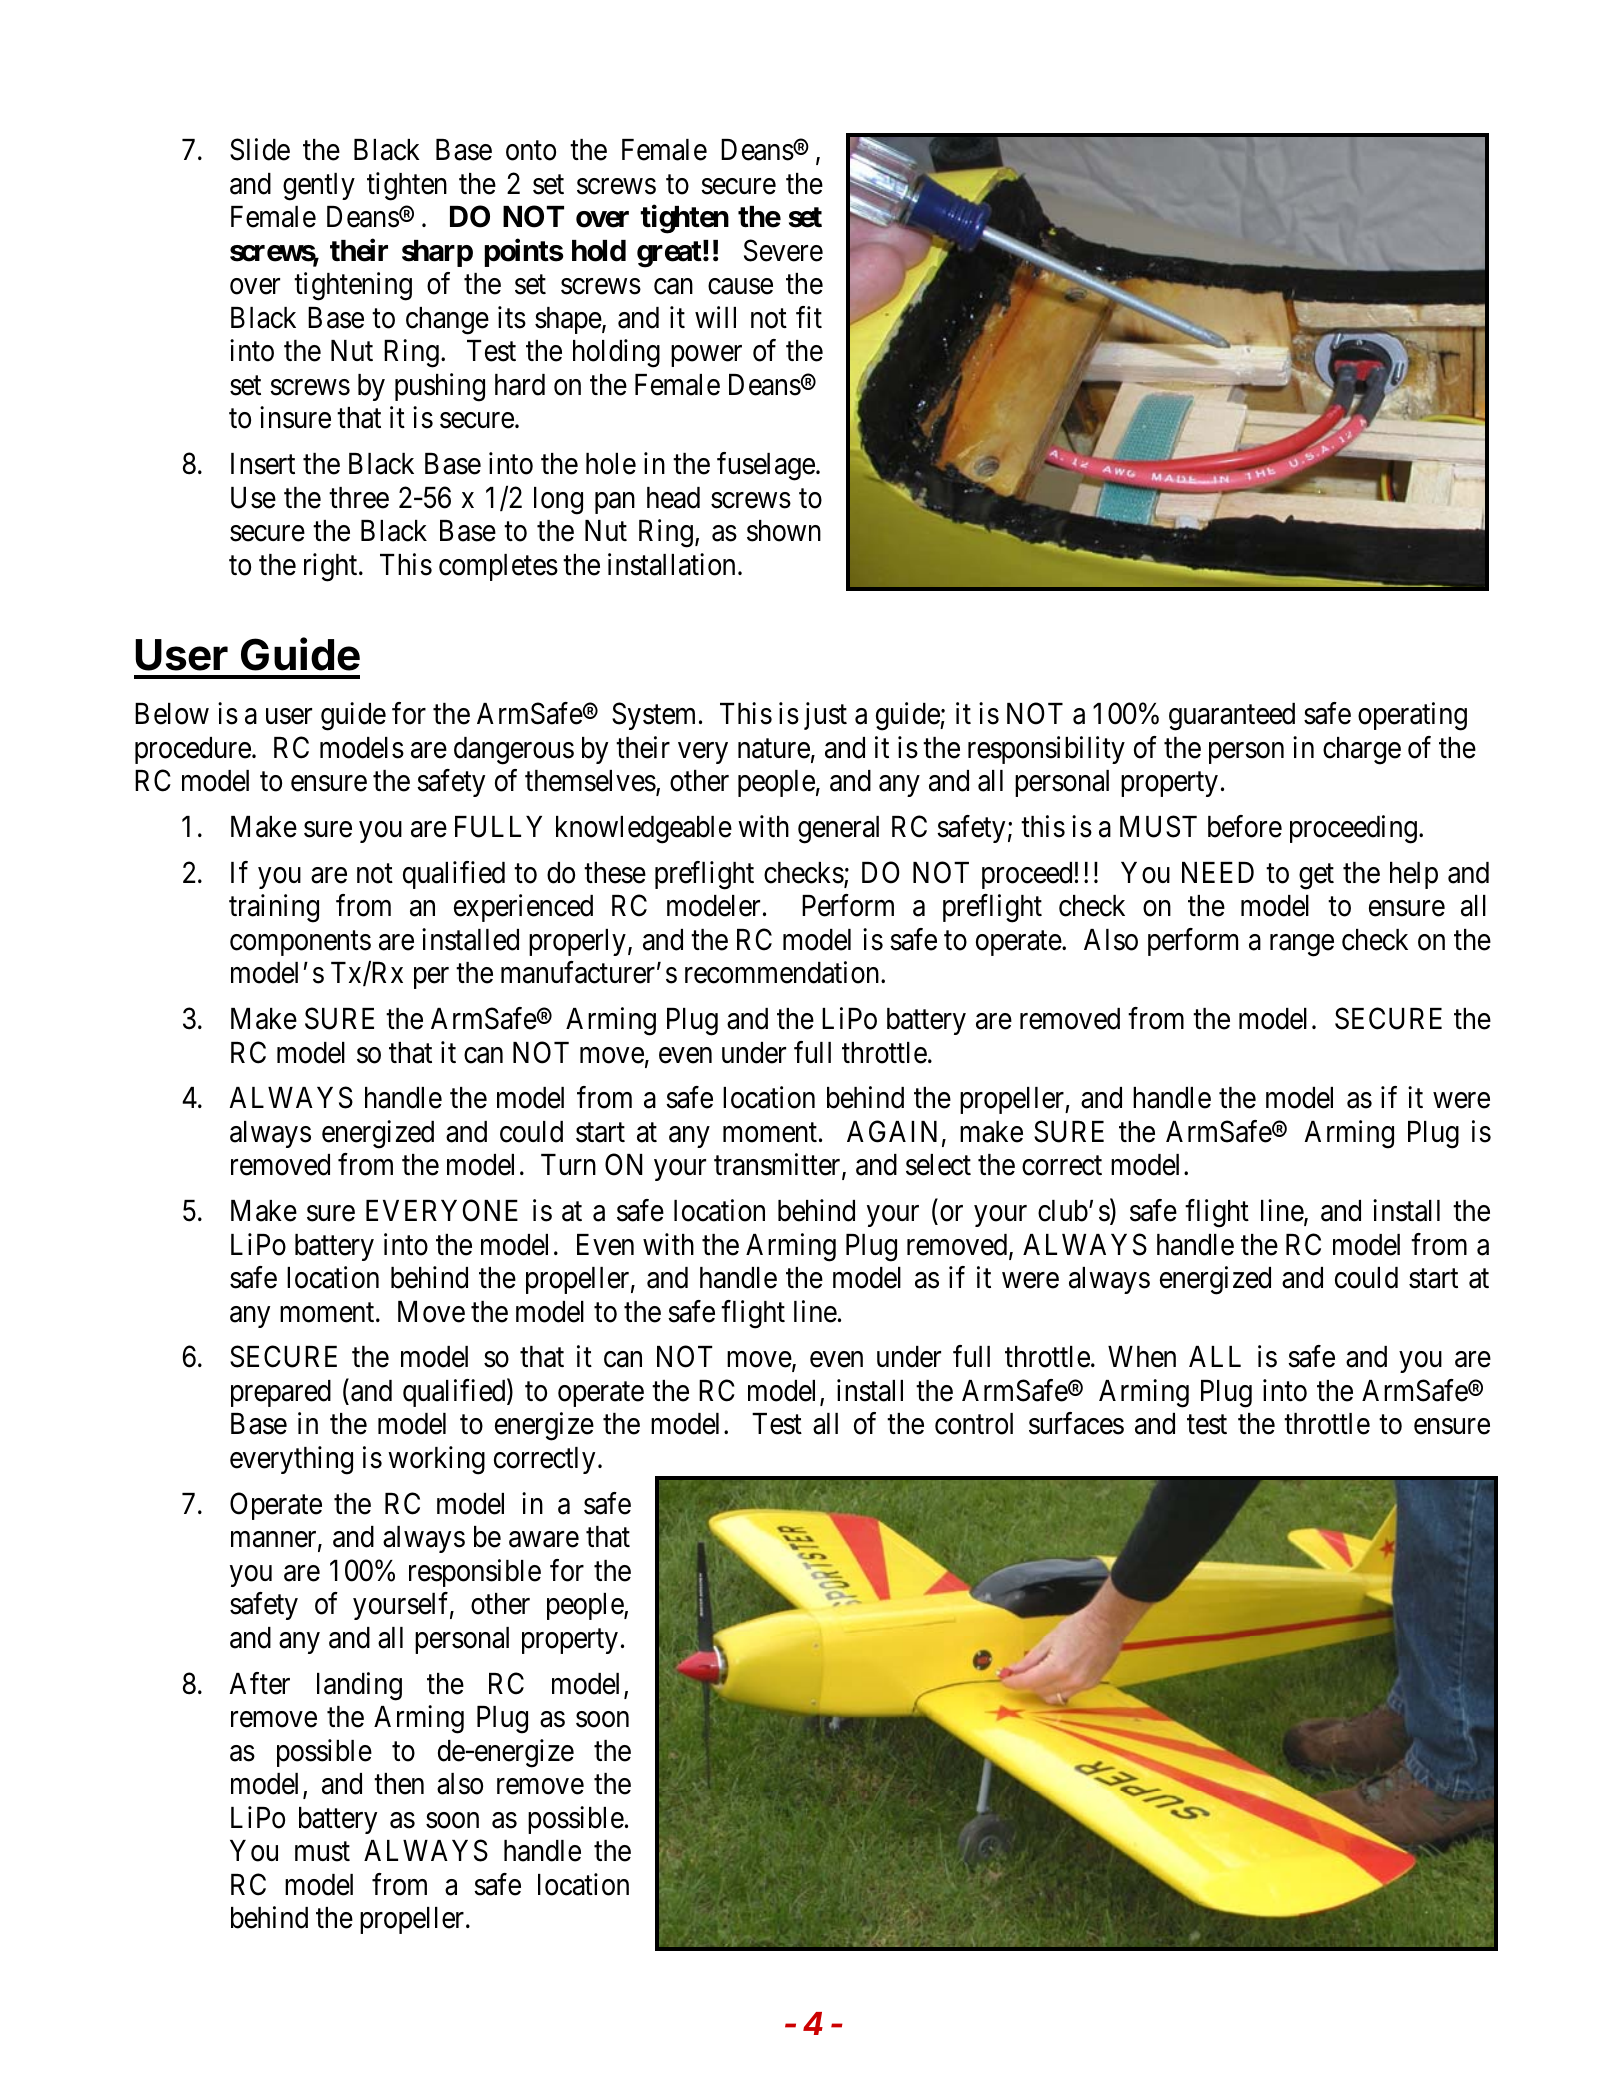 The width and height of the screenshot is (1623, 2100). What do you see at coordinates (1232, 717) in the screenshot?
I see `guaranteed` at bounding box center [1232, 717].
